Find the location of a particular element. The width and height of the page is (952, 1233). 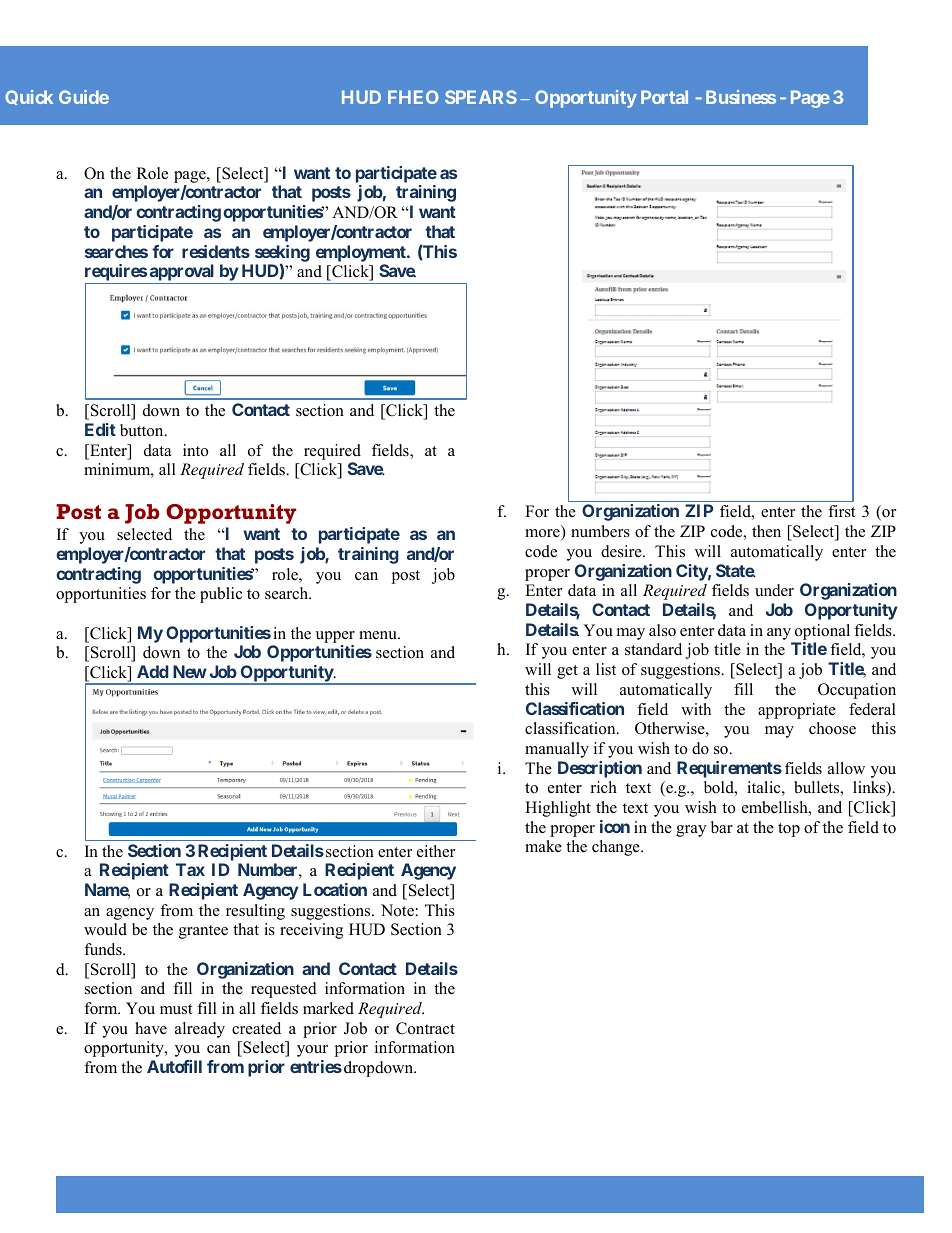

Portal is located at coordinates (664, 97).
